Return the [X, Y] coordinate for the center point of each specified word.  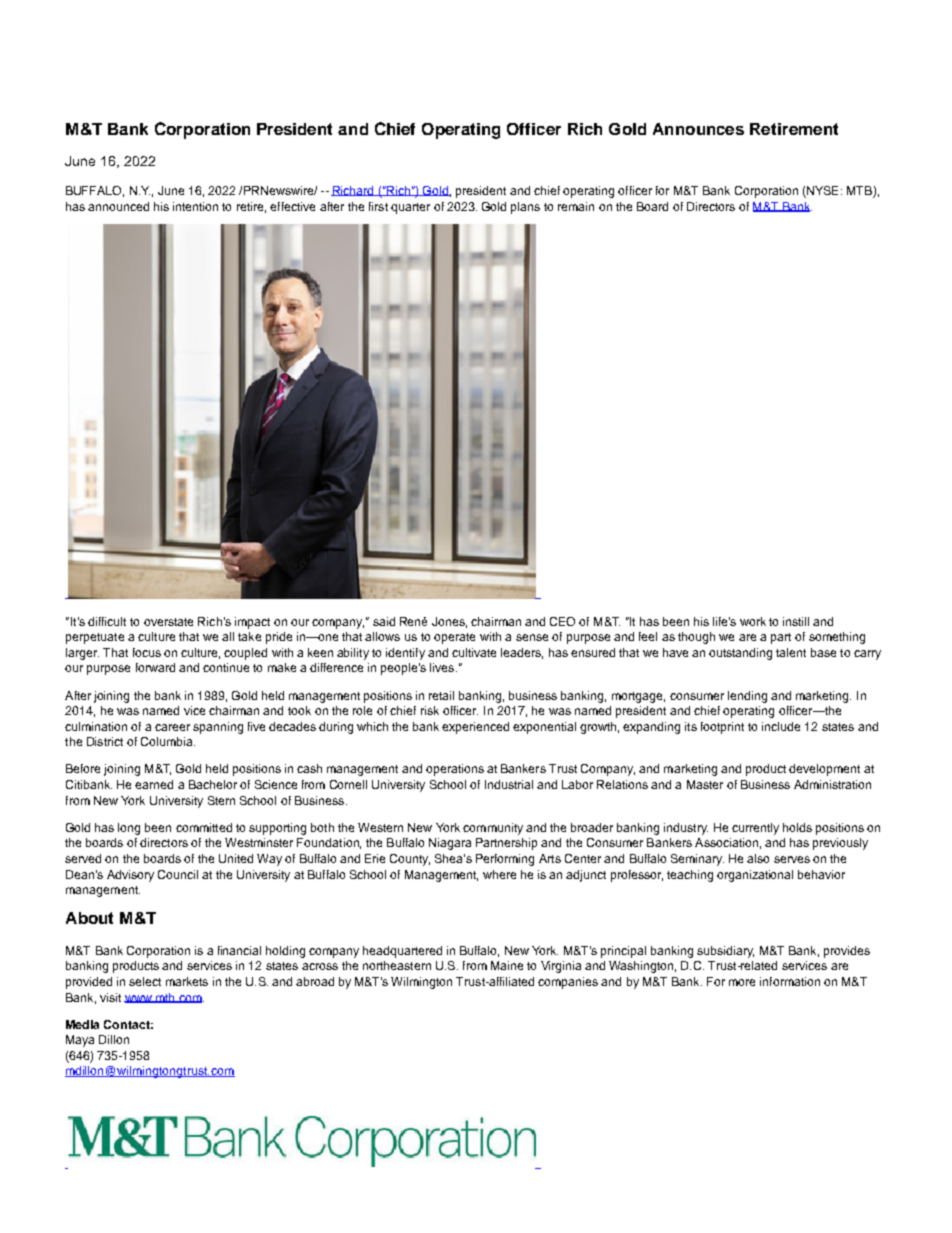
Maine [507, 965]
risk [430, 710]
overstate [168, 622]
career [172, 727]
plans [525, 208]
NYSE [821, 192]
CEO [562, 621]
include [781, 726]
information [790, 981]
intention [195, 206]
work [753, 621]
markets [187, 981]
